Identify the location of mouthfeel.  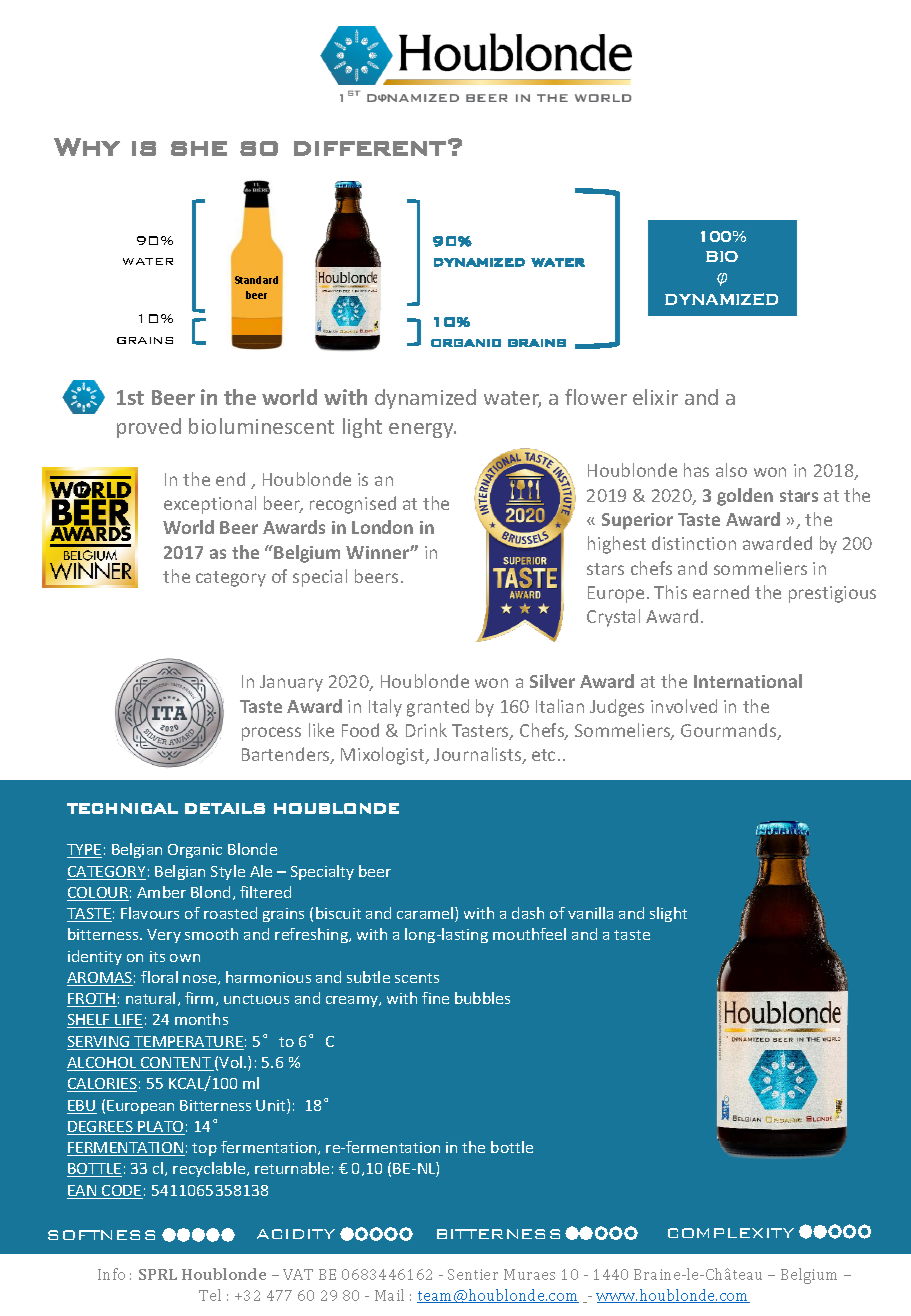
(529, 934).
